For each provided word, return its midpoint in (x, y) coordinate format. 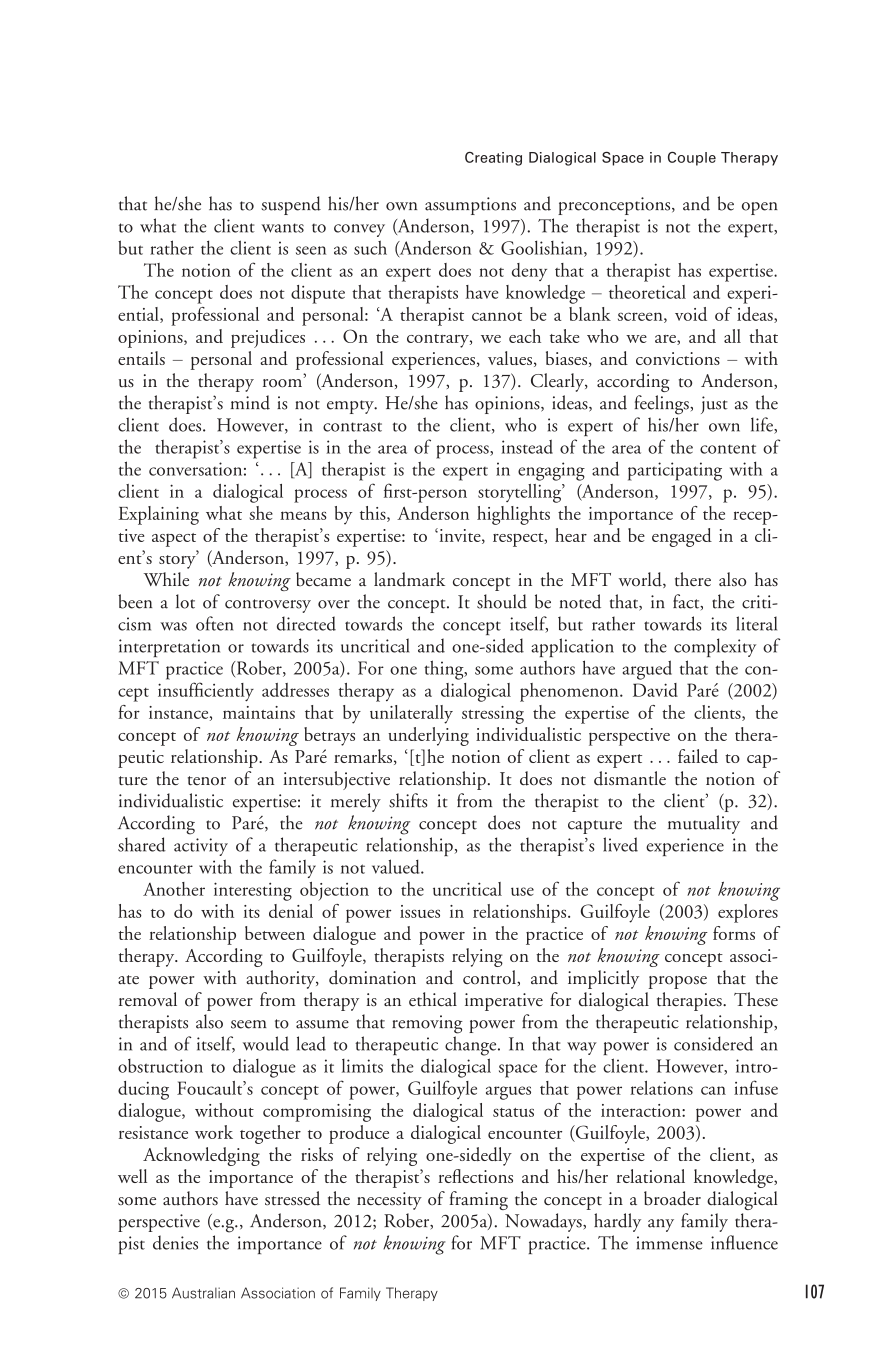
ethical (433, 999)
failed (698, 756)
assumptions (470, 206)
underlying (428, 736)
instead (527, 446)
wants (282, 228)
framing (478, 1200)
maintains (259, 712)
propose (678, 982)
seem (249, 1024)
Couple (692, 159)
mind (250, 402)
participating (675, 471)
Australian (203, 1293)
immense (670, 1243)
